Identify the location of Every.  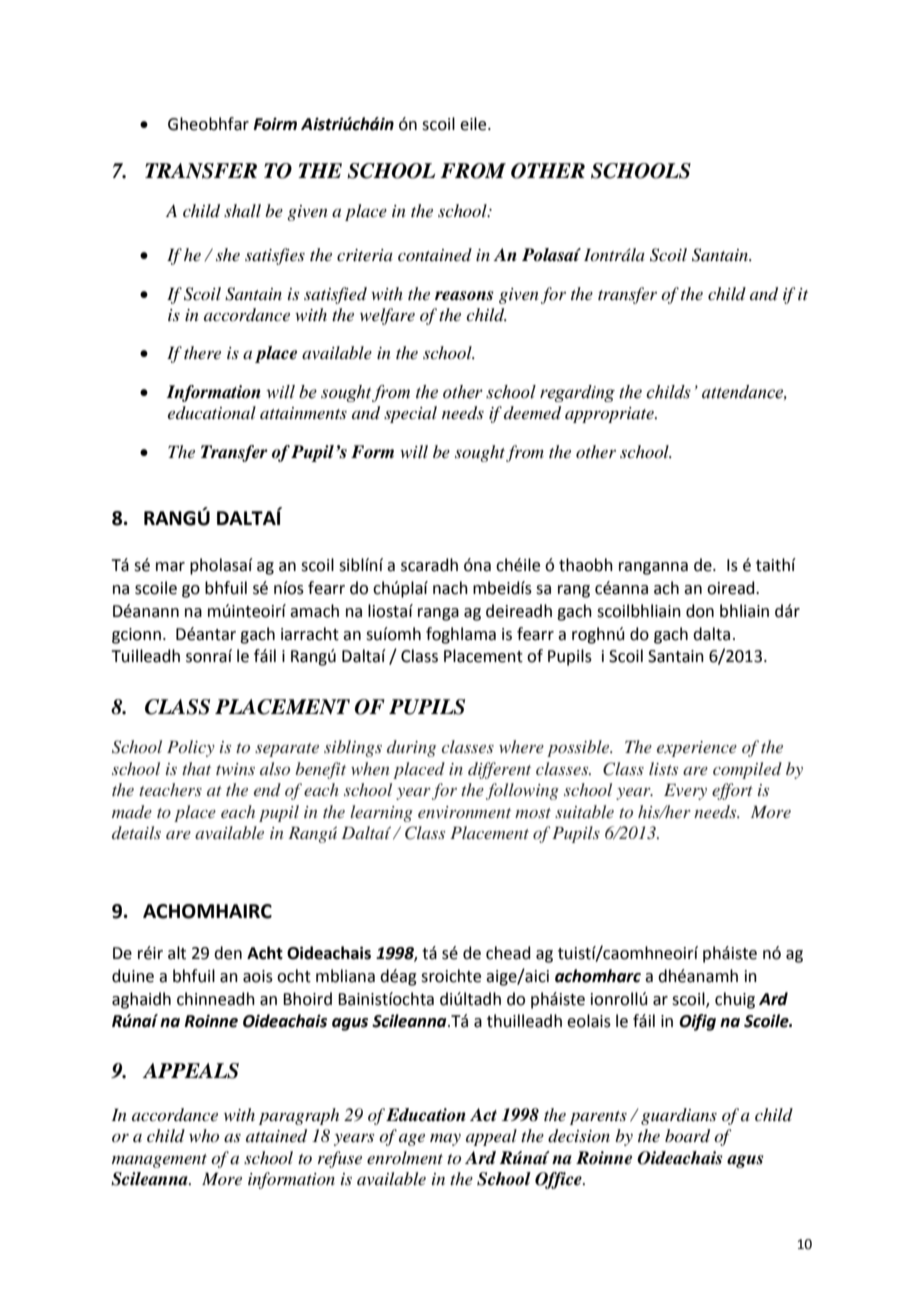
(685, 792).
